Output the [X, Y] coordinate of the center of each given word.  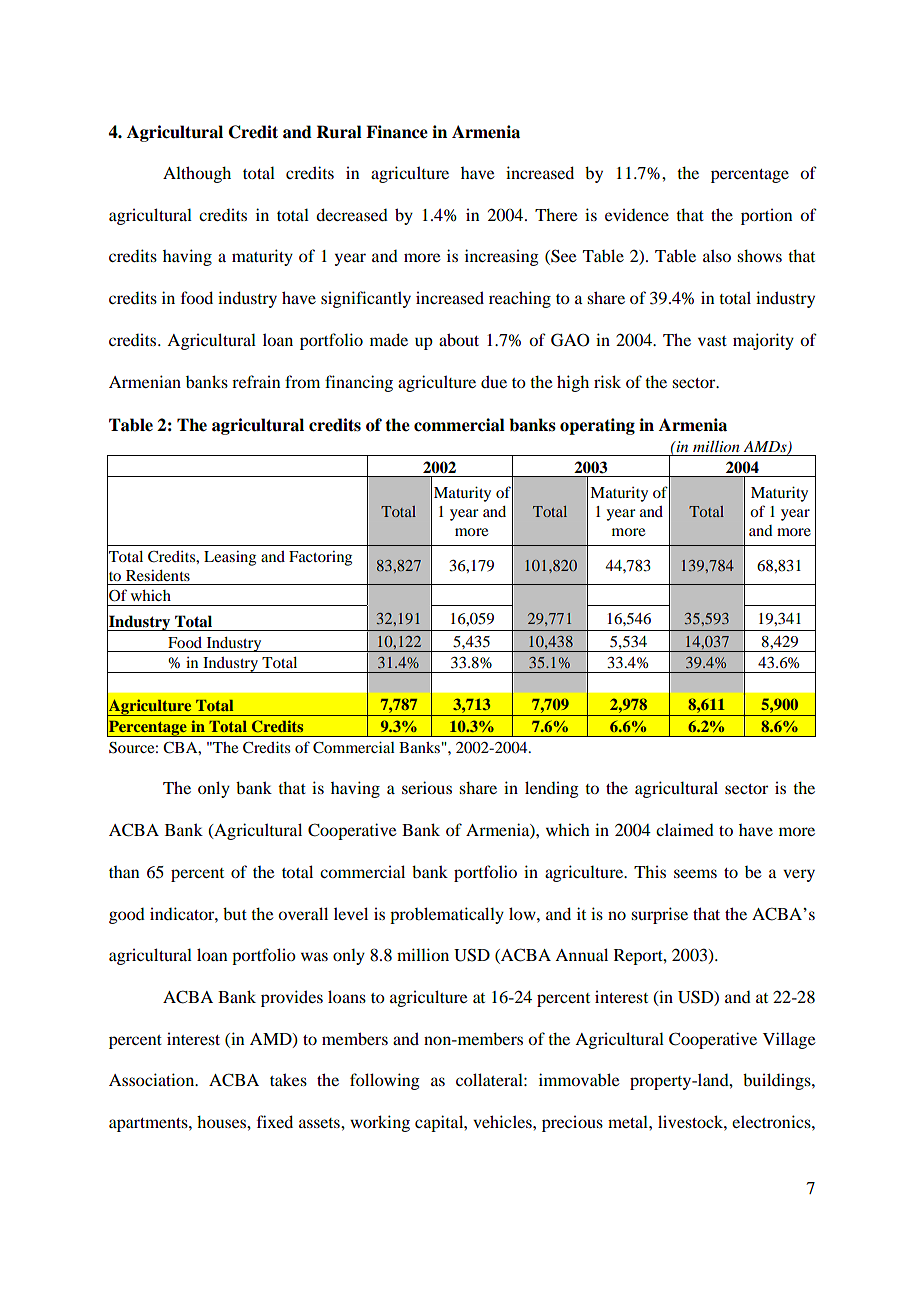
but [235, 913]
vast [712, 341]
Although [197, 174]
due [494, 381]
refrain [256, 381]
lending [552, 789]
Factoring [320, 558]
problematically [447, 915]
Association [153, 1079]
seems [695, 873]
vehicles [503, 1121]
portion [766, 216]
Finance [397, 132]
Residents [158, 575]
